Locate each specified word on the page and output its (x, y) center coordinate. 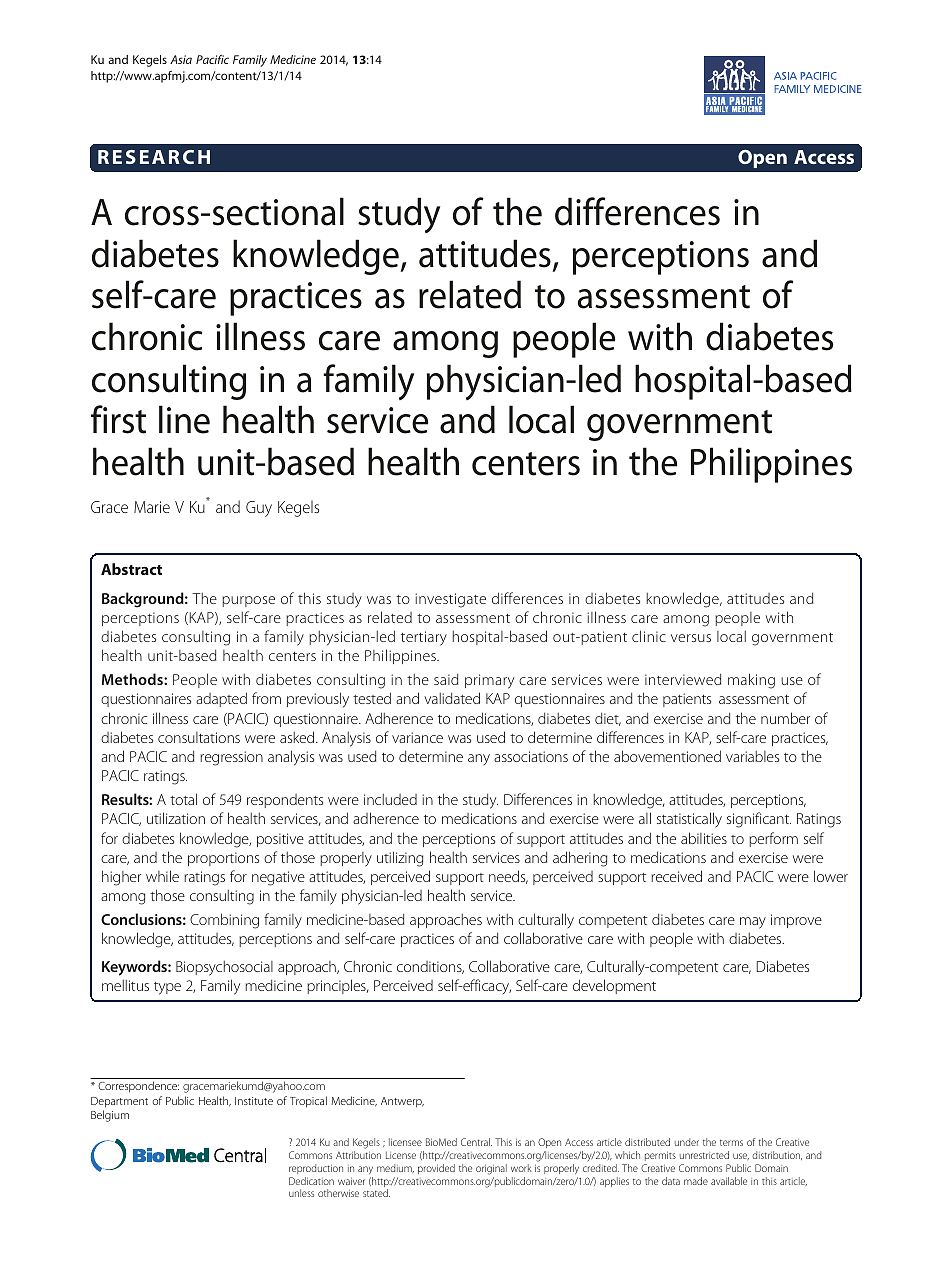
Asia (181, 59)
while (162, 876)
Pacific (212, 59)
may (753, 923)
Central (476, 1142)
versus (691, 638)
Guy (259, 509)
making (751, 681)
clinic (649, 636)
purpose (248, 601)
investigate (450, 600)
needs (508, 877)
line (184, 419)
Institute (254, 1101)
